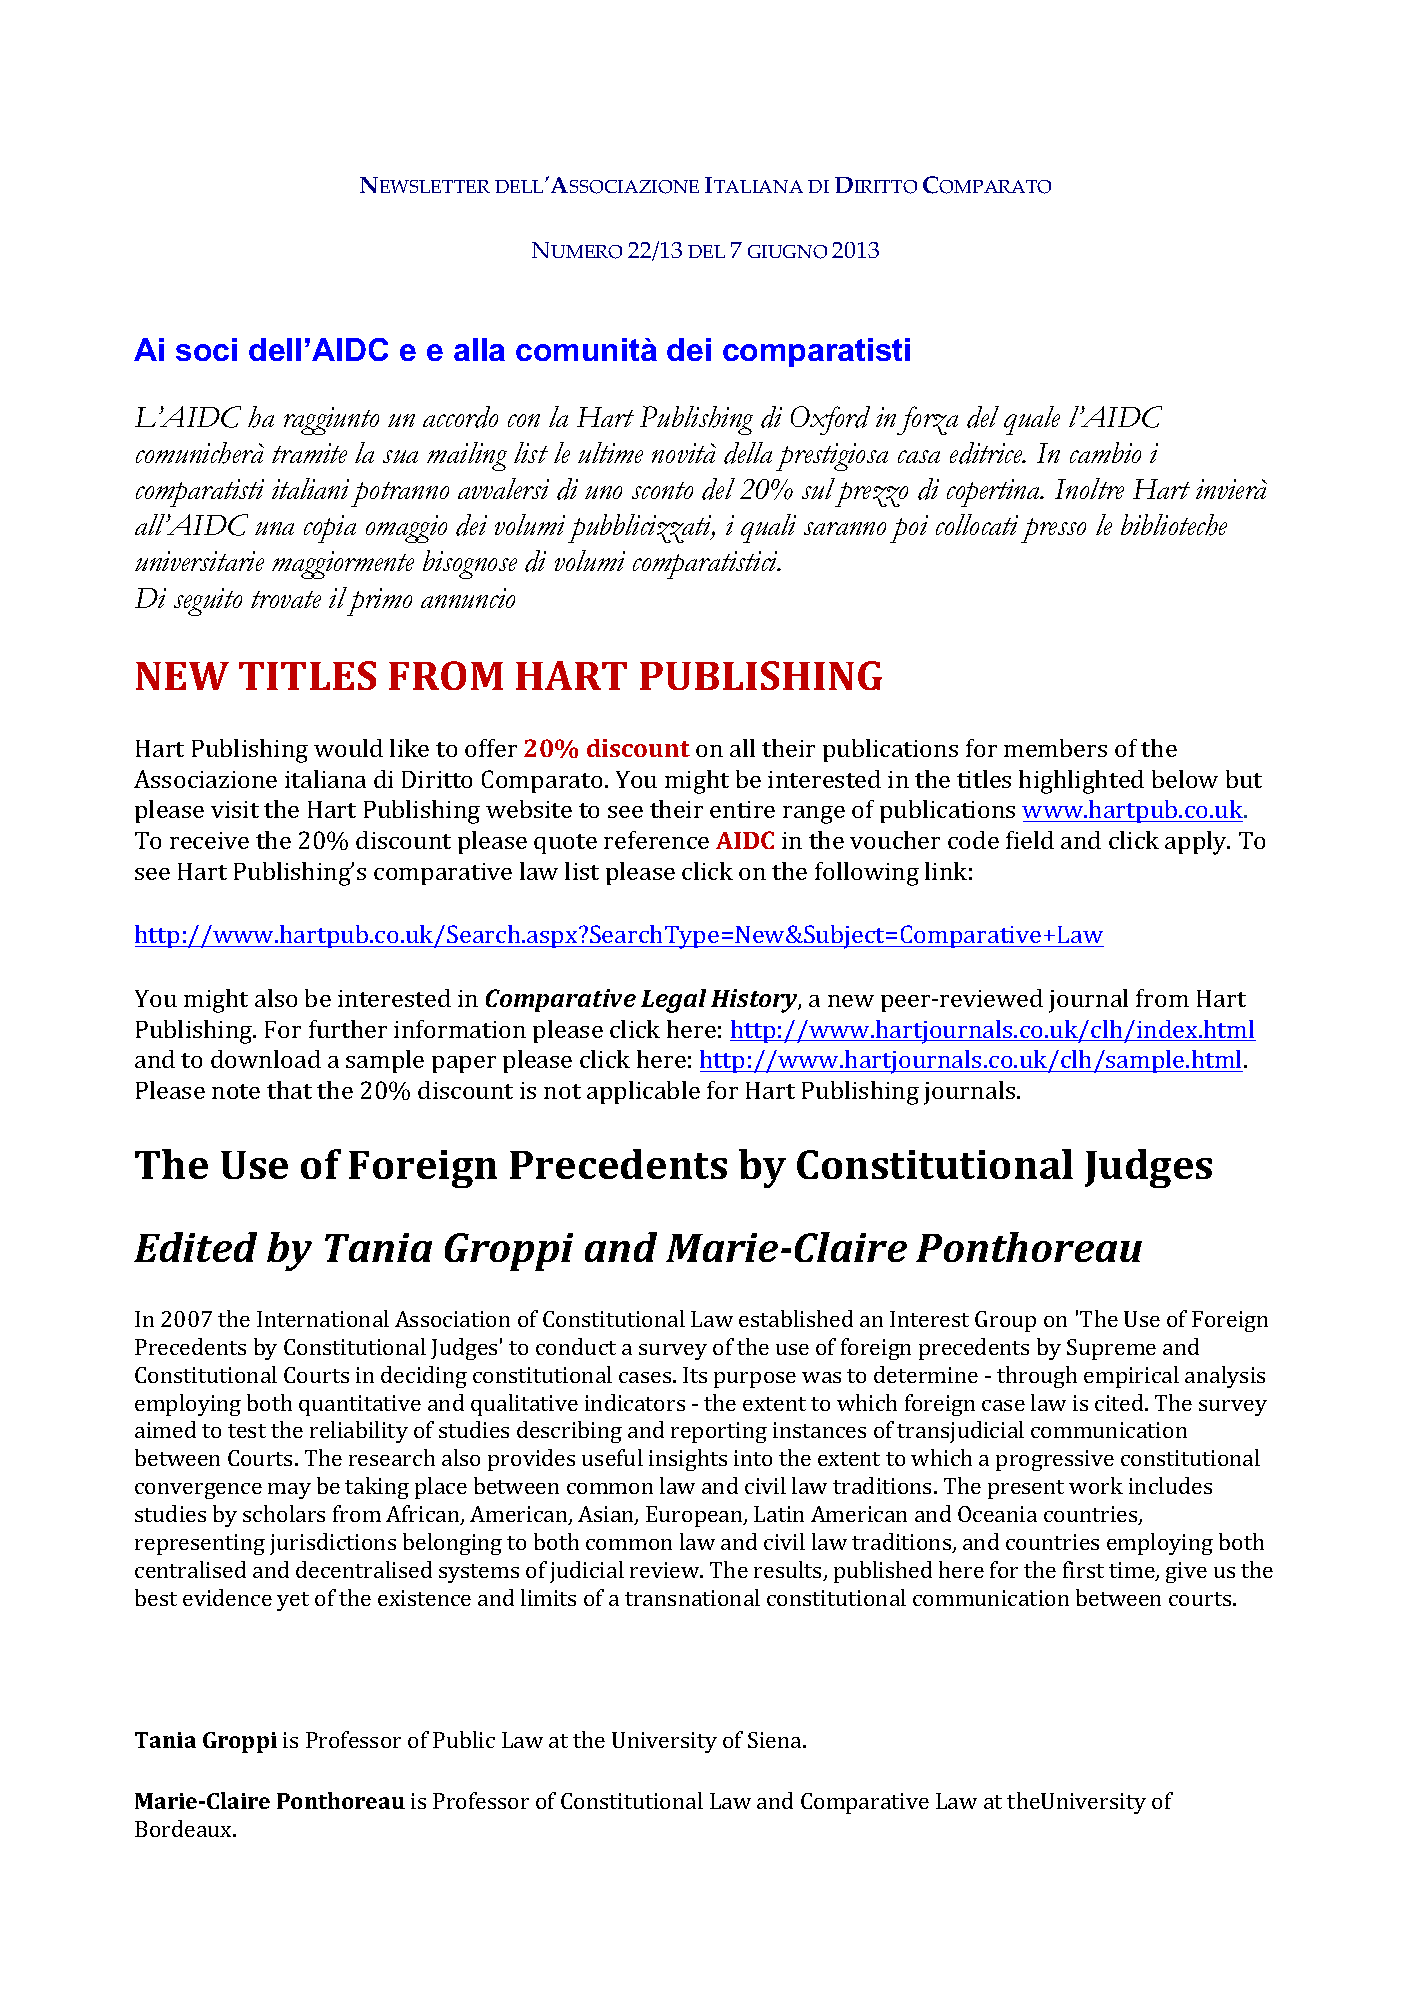 Image resolution: width=1412 pixels, height=1998 pixels. Describe the element at coordinates (927, 420) in the screenshot. I see `forza` at that location.
